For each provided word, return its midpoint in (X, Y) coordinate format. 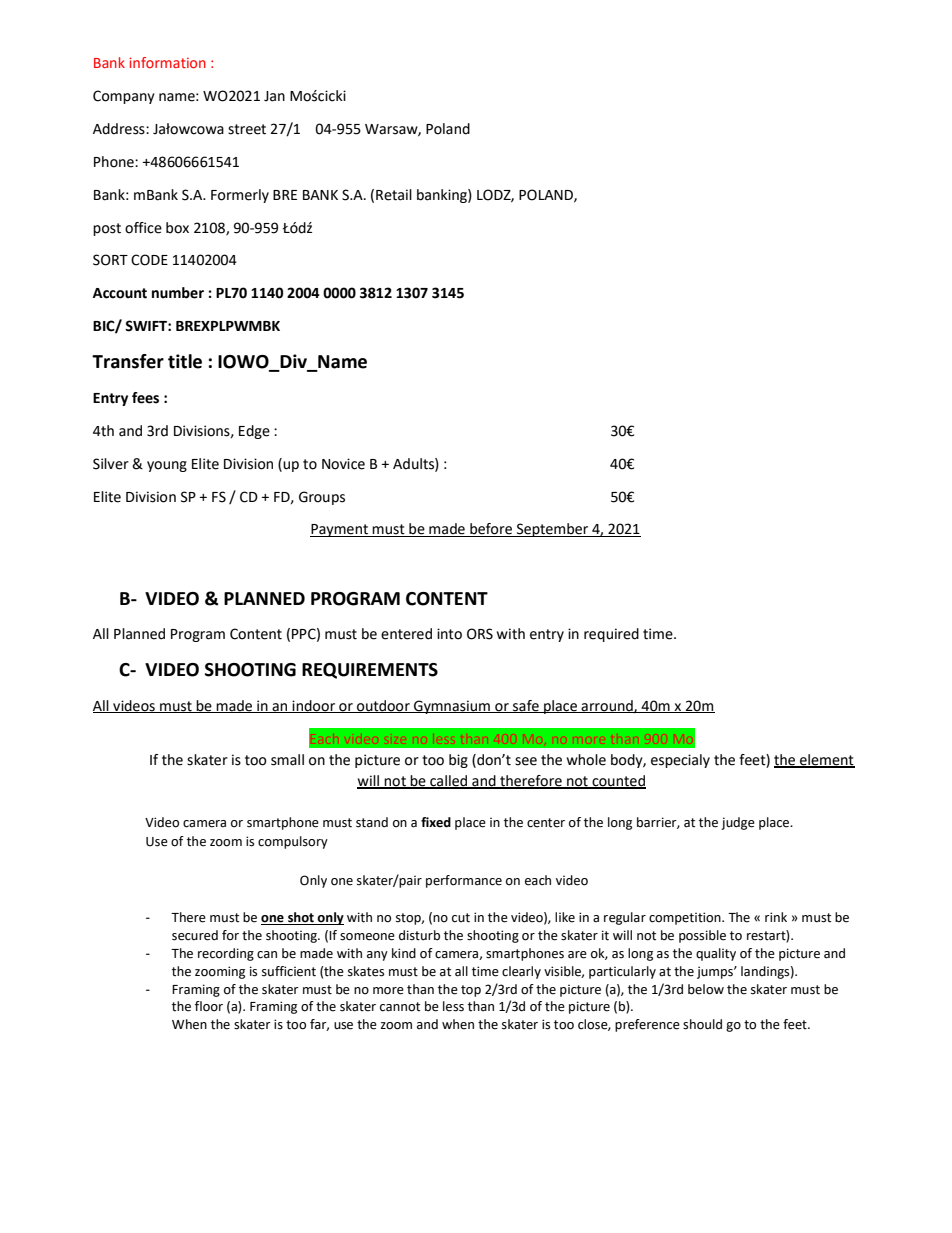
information (167, 62)
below (706, 989)
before (491, 530)
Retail (394, 195)
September (553, 530)
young (167, 466)
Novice (343, 464)
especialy (680, 761)
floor (209, 1006)
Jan (274, 96)
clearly (521, 972)
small (287, 760)
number (178, 293)
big (458, 761)
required (611, 635)
